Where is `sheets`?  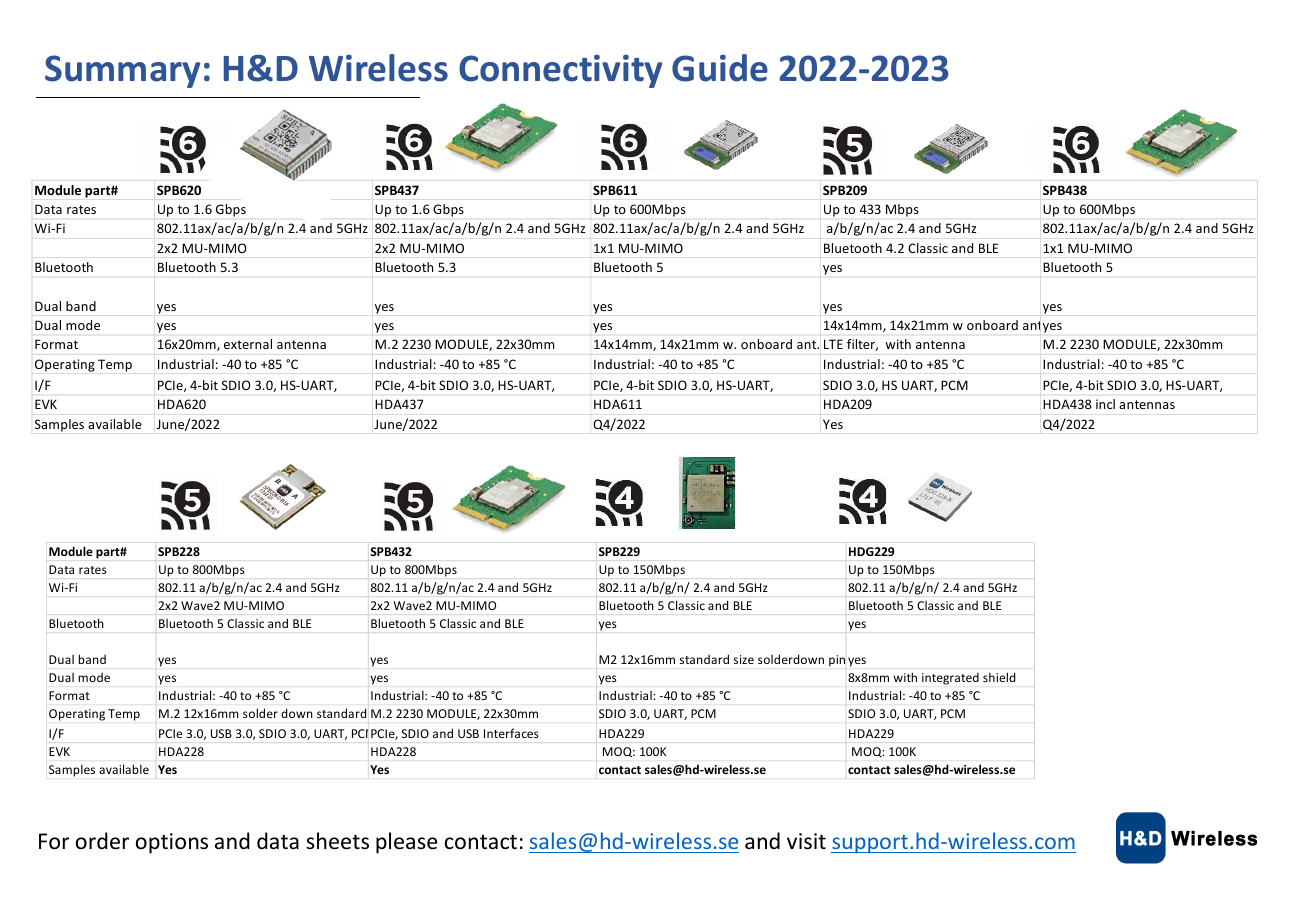 sheets is located at coordinates (337, 841).
